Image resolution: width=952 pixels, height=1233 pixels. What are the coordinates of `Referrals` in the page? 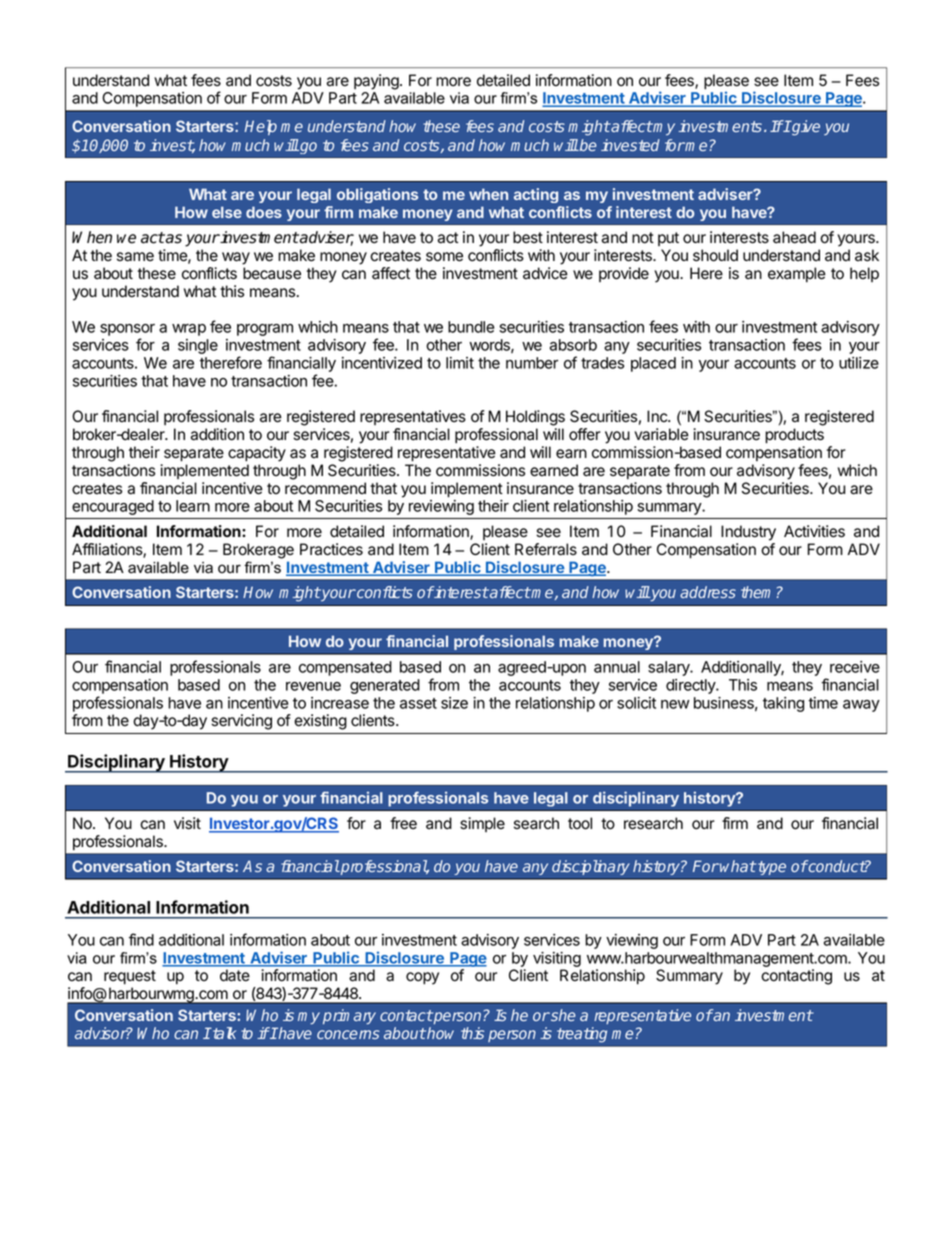 It's located at (546, 549).
